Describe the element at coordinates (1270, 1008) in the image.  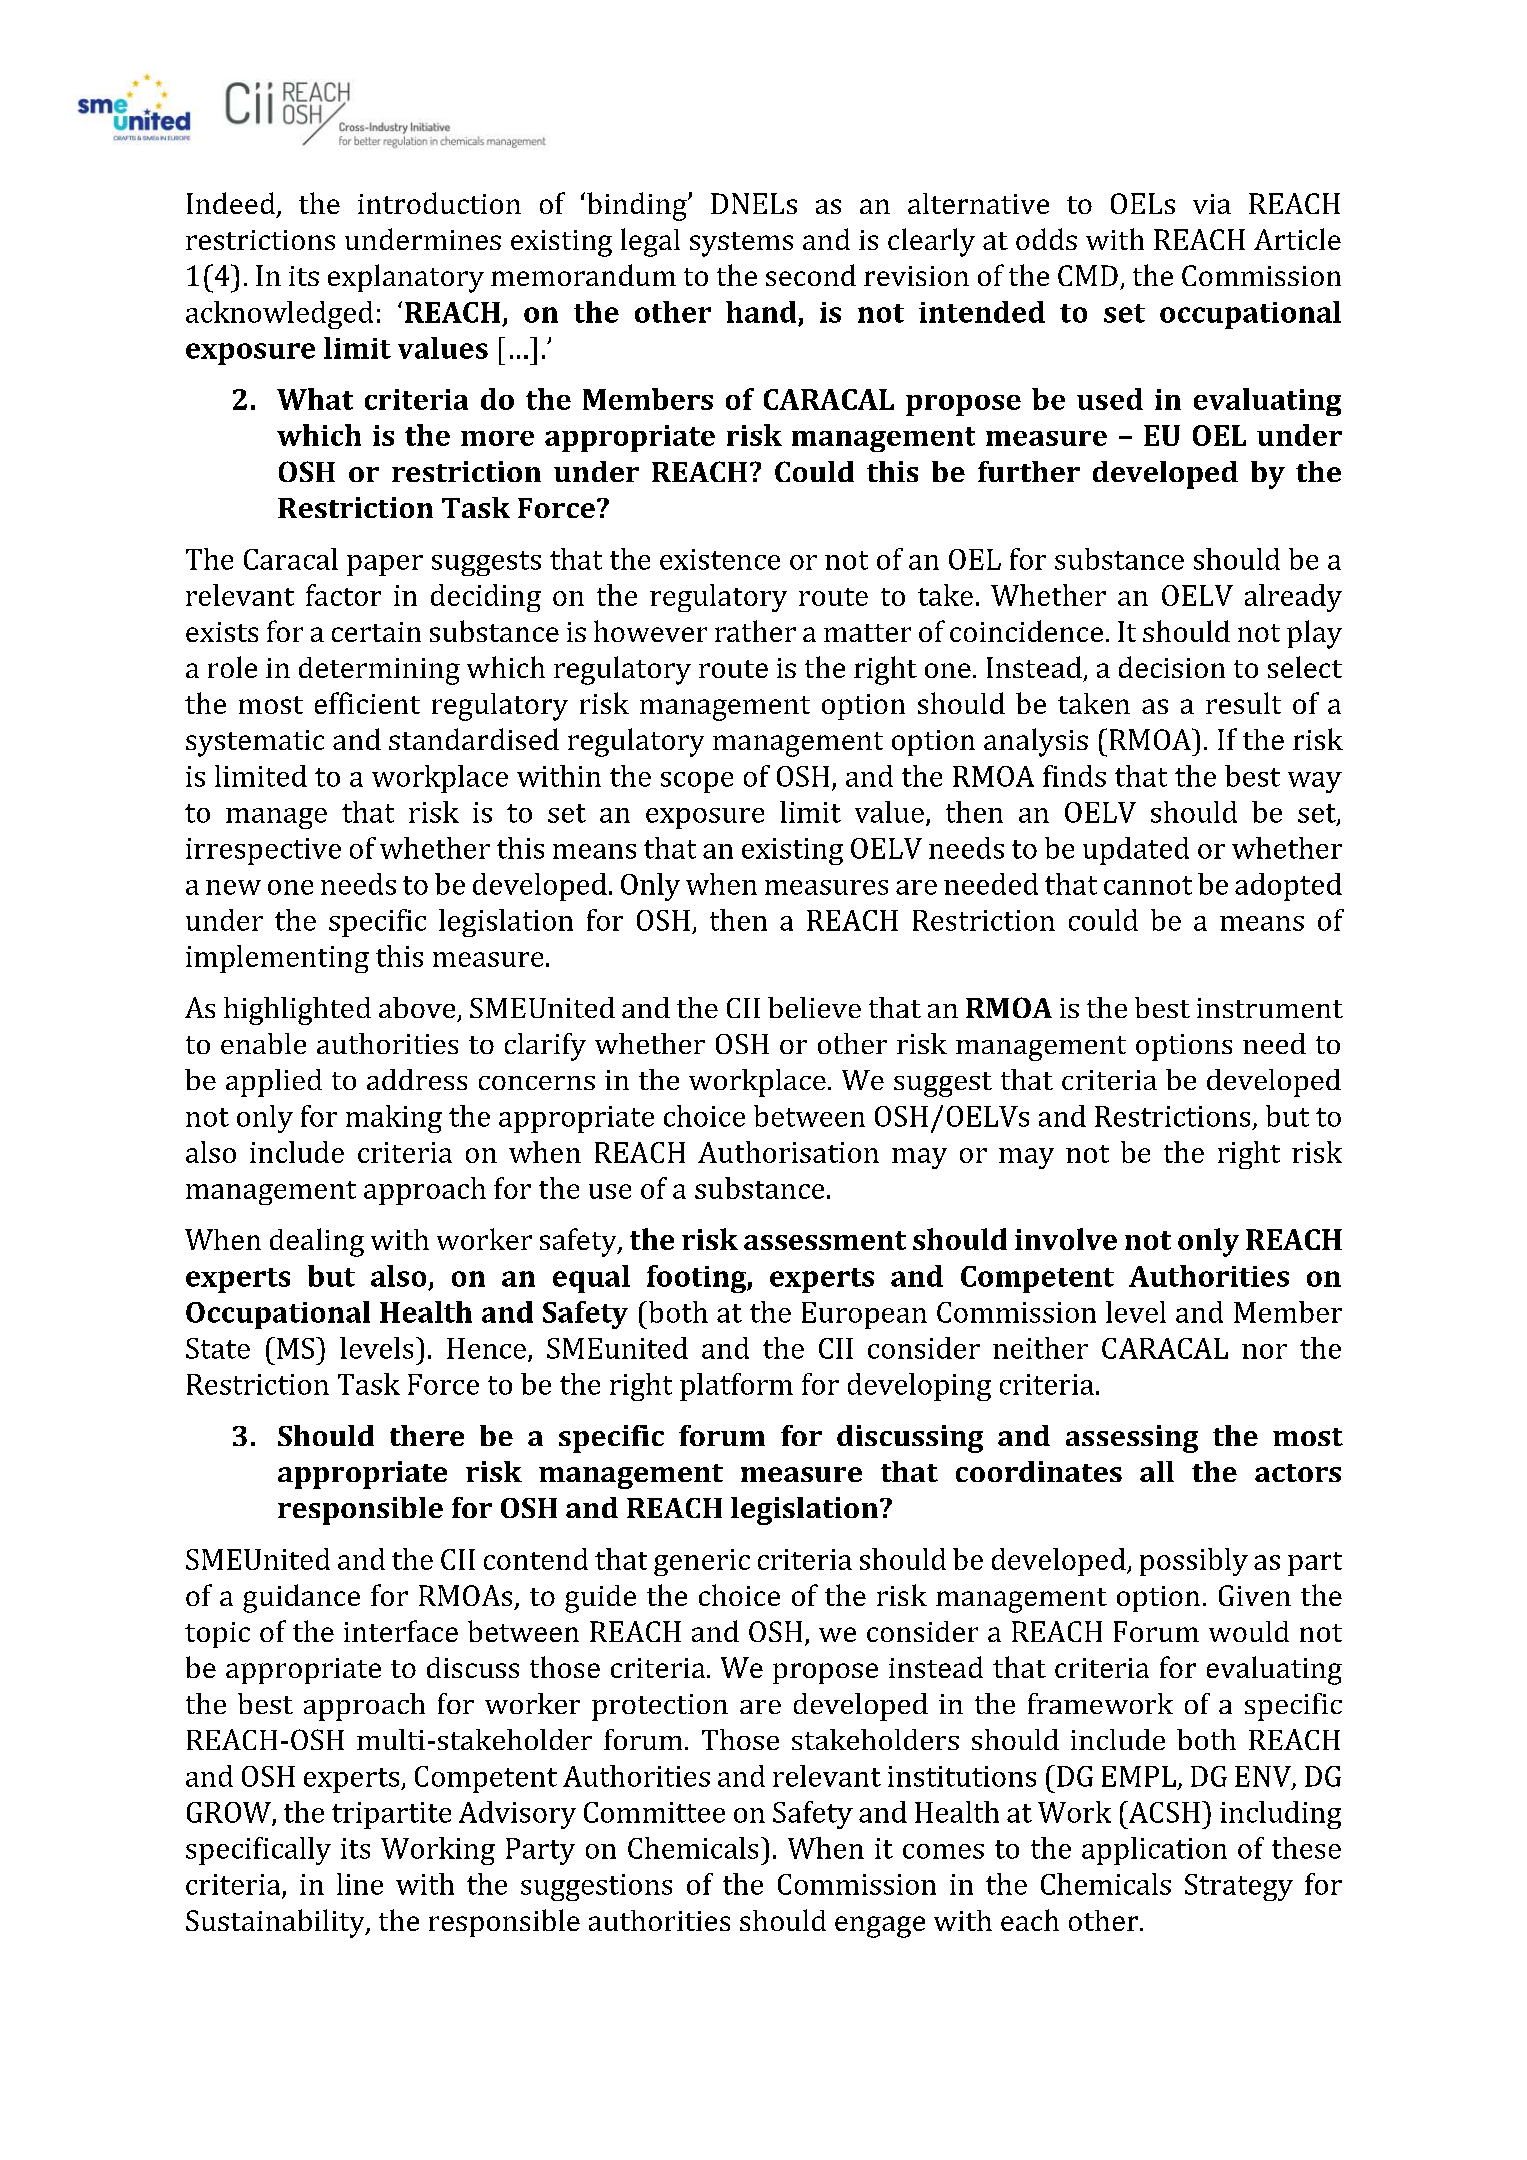
I see `instrument` at that location.
